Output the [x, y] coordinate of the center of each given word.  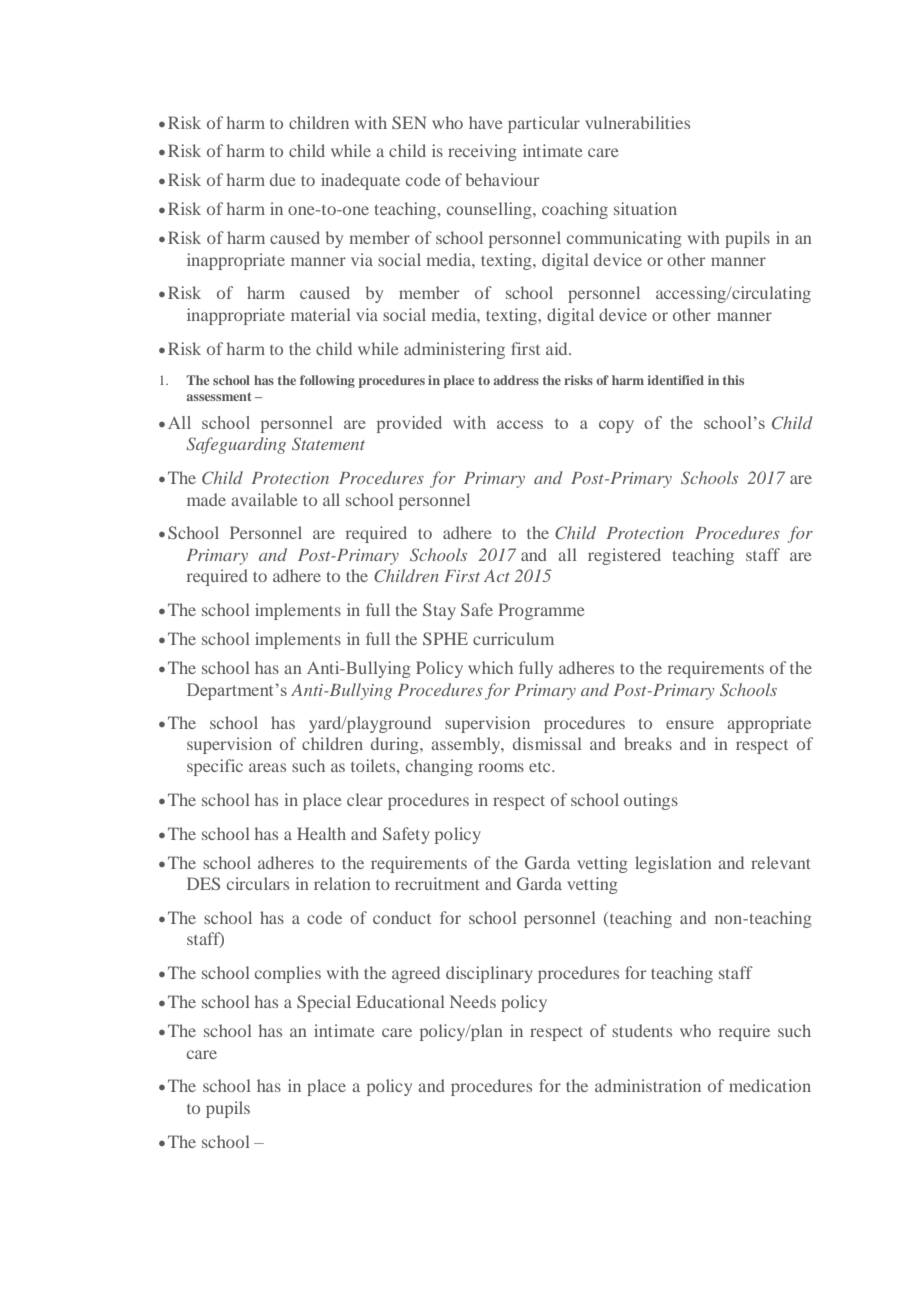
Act [497, 576]
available [264, 499]
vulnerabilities [637, 122]
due [283, 179]
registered [624, 556]
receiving [482, 152]
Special [324, 1003]
